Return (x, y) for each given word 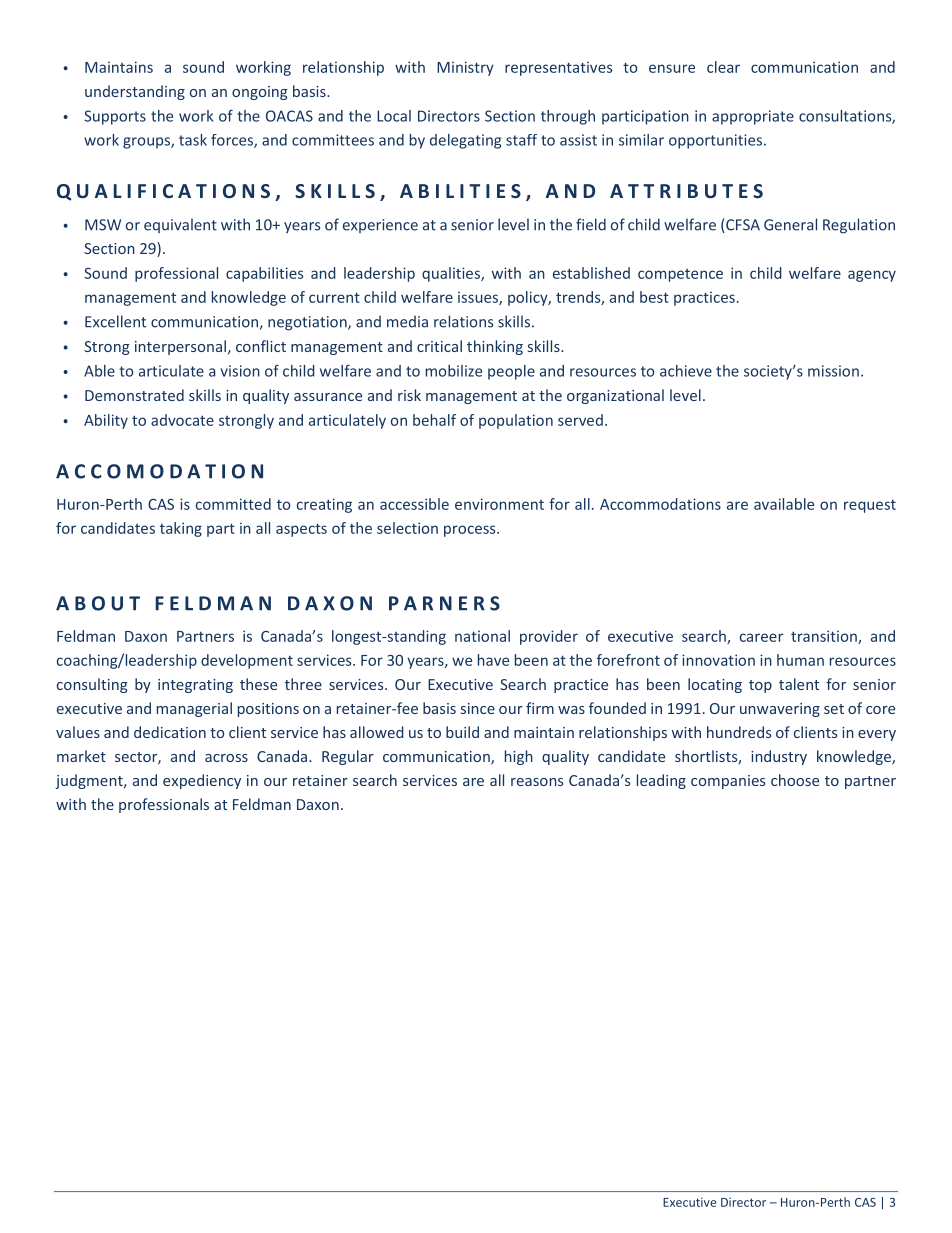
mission (833, 371)
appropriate (753, 117)
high (519, 757)
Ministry (465, 68)
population (516, 421)
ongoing (260, 93)
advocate (182, 420)
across (226, 758)
